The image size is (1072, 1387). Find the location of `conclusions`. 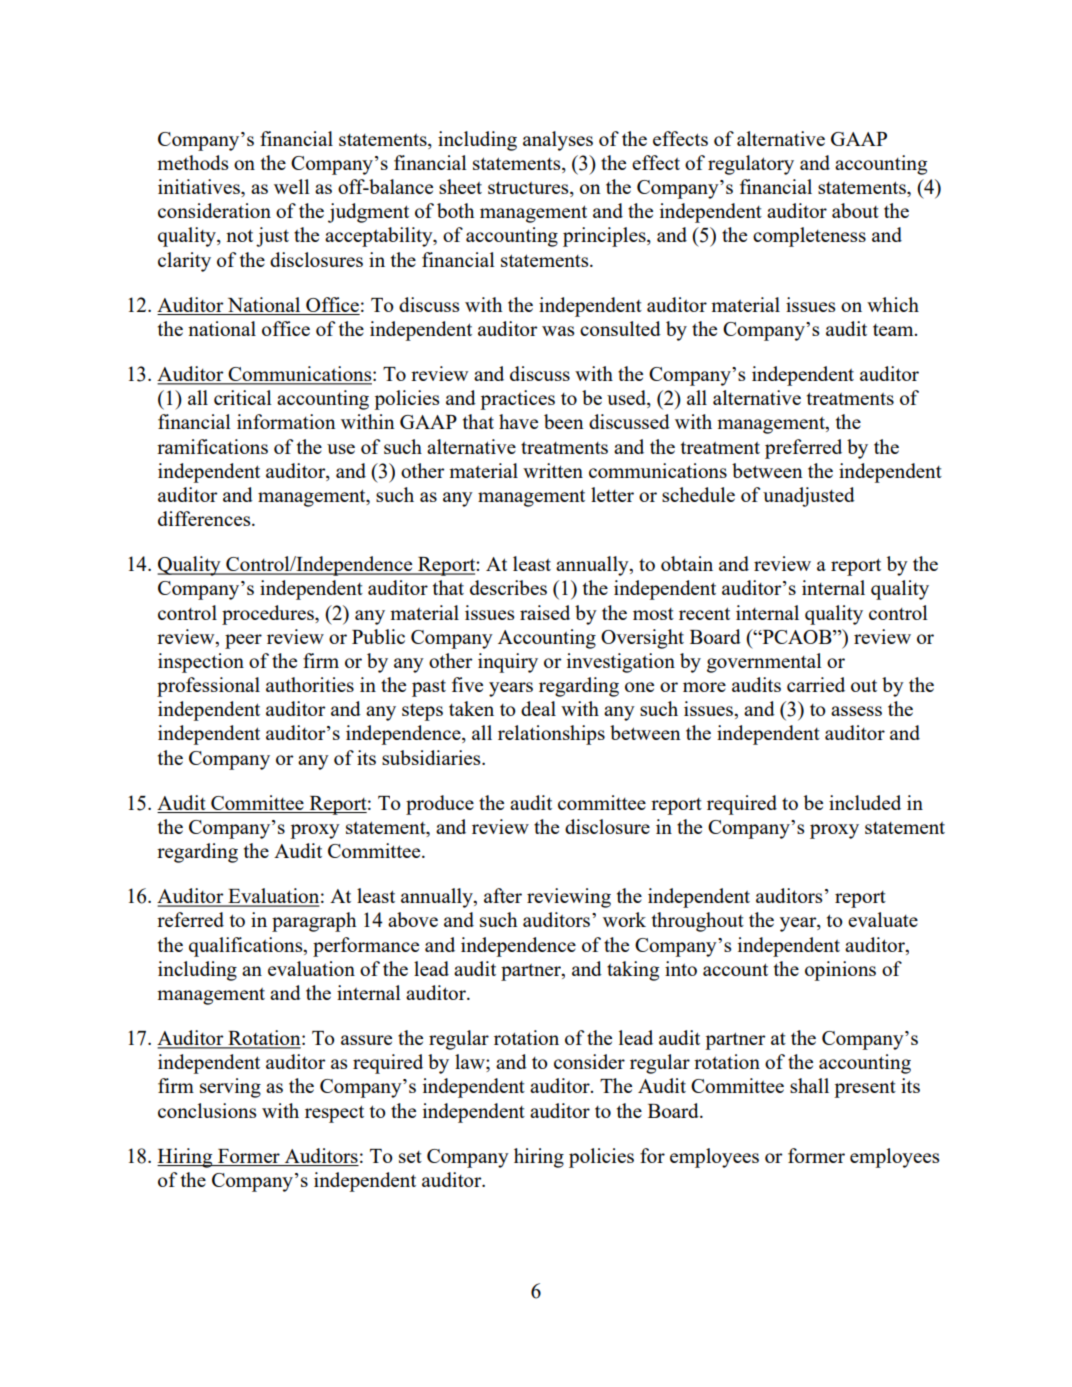

conclusions is located at coordinates (207, 1110).
